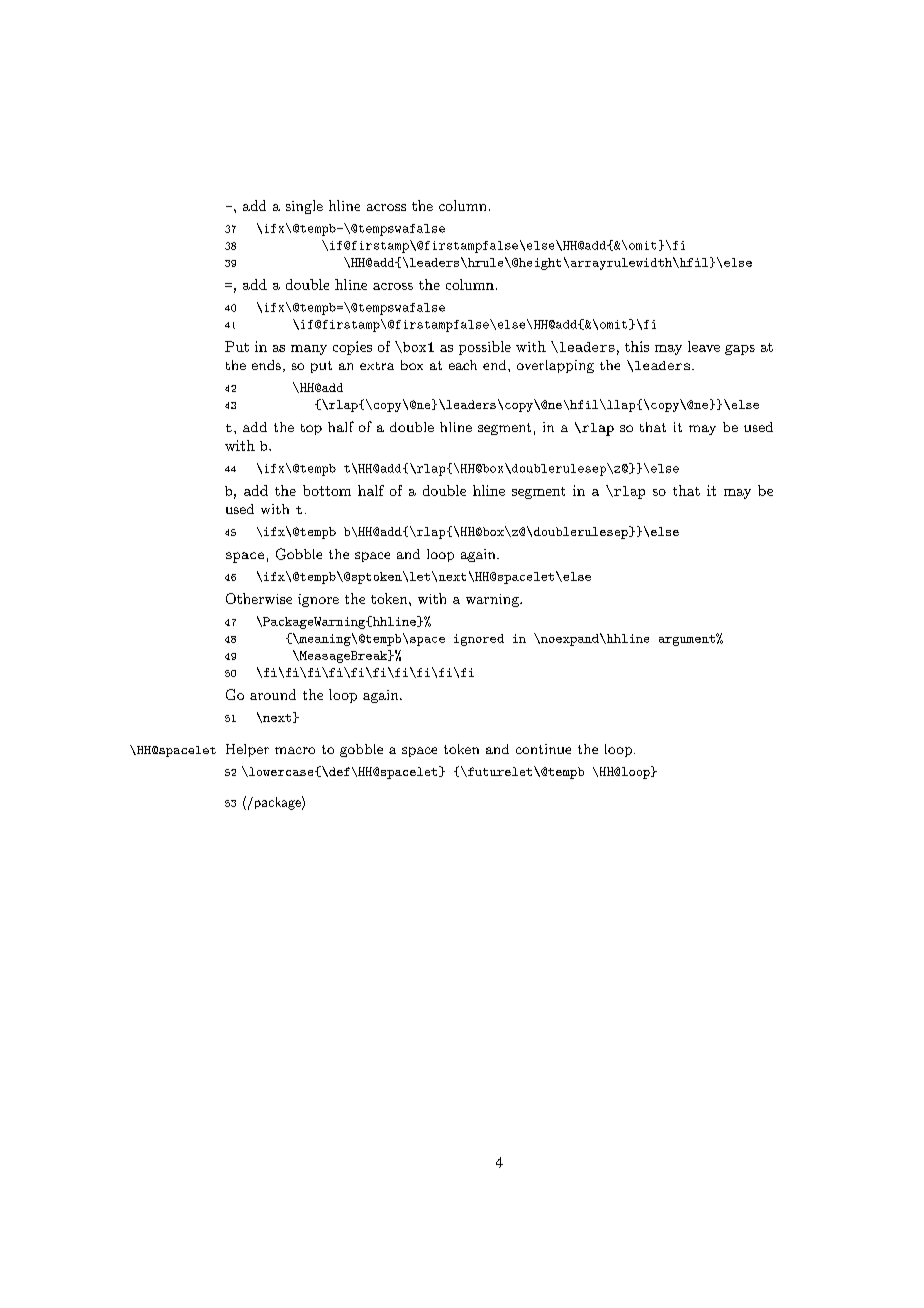 The width and height of the screenshot is (924, 1308). I want to click on bottom, so click(327, 490).
